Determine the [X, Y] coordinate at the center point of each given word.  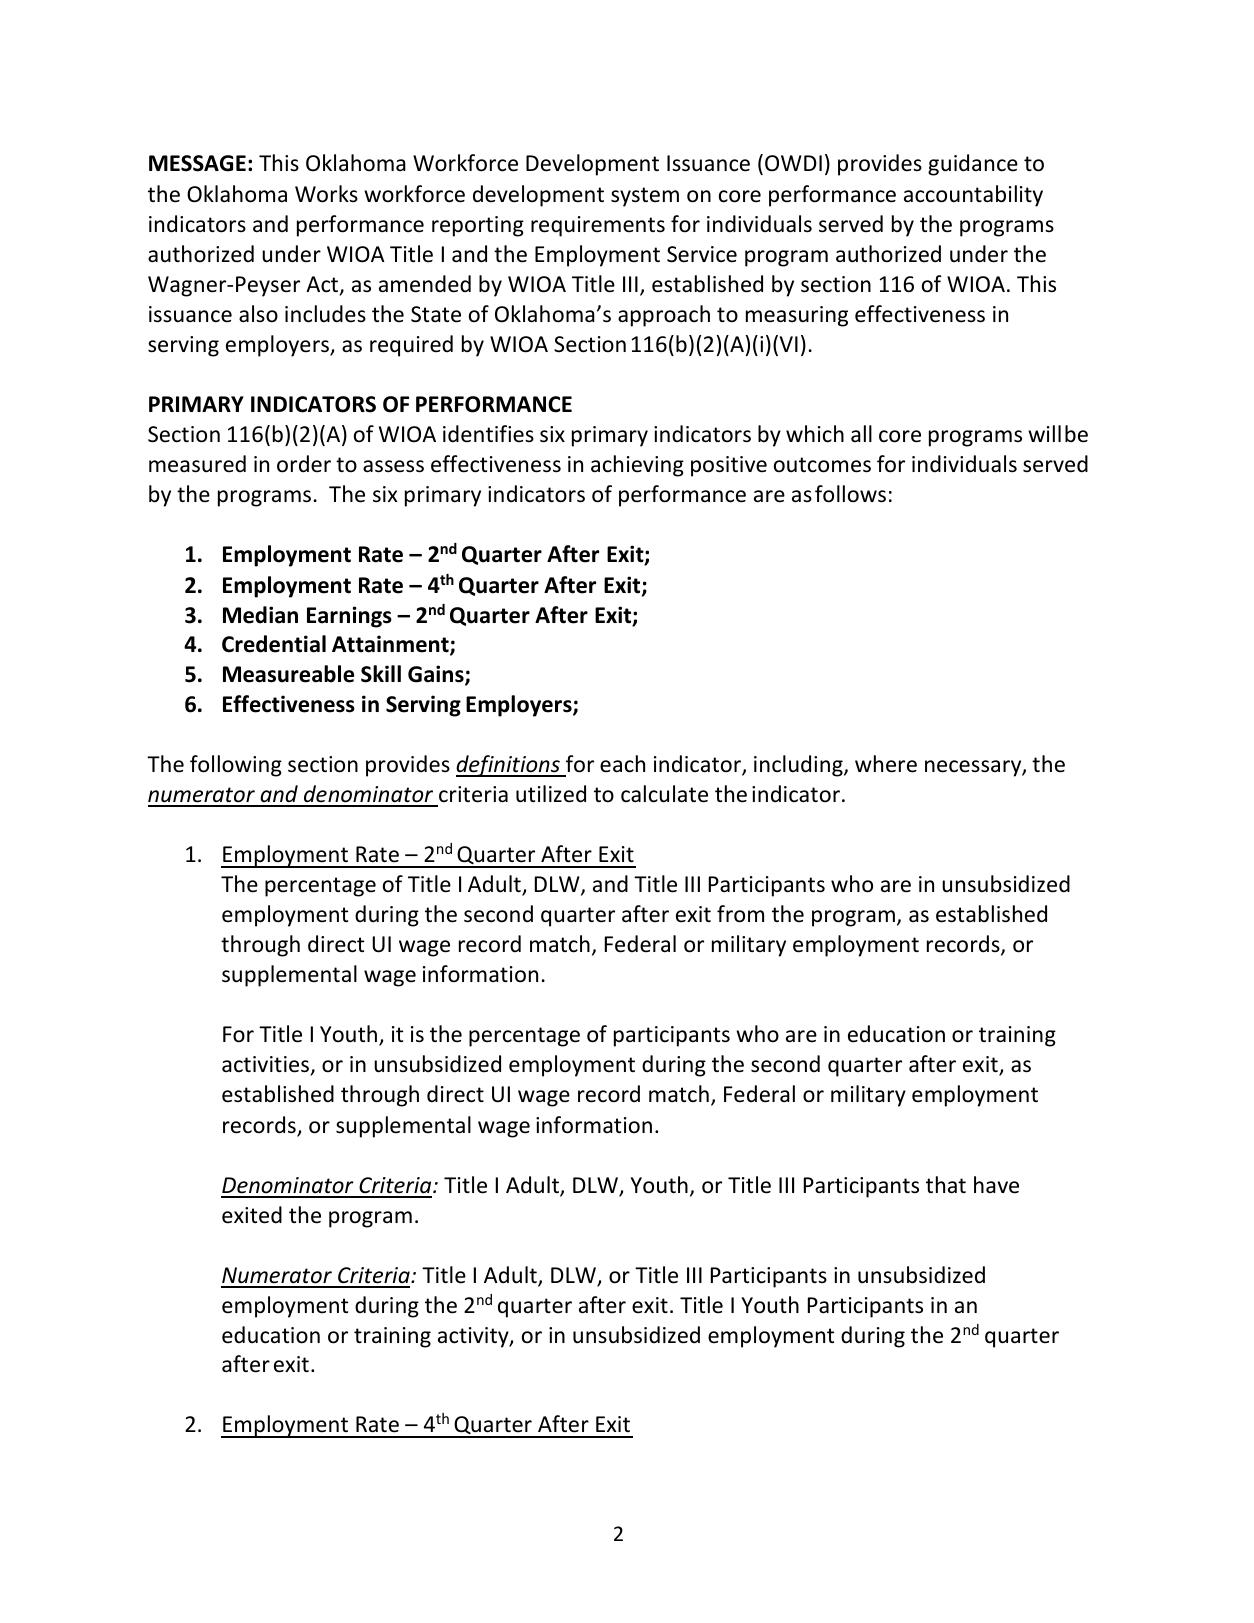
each [622, 764]
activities [267, 1066]
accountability [973, 196]
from [740, 914]
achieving [637, 466]
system [645, 197]
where [886, 764]
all [861, 433]
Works [326, 194]
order [304, 464]
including [799, 766]
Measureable [288, 674]
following [236, 766]
